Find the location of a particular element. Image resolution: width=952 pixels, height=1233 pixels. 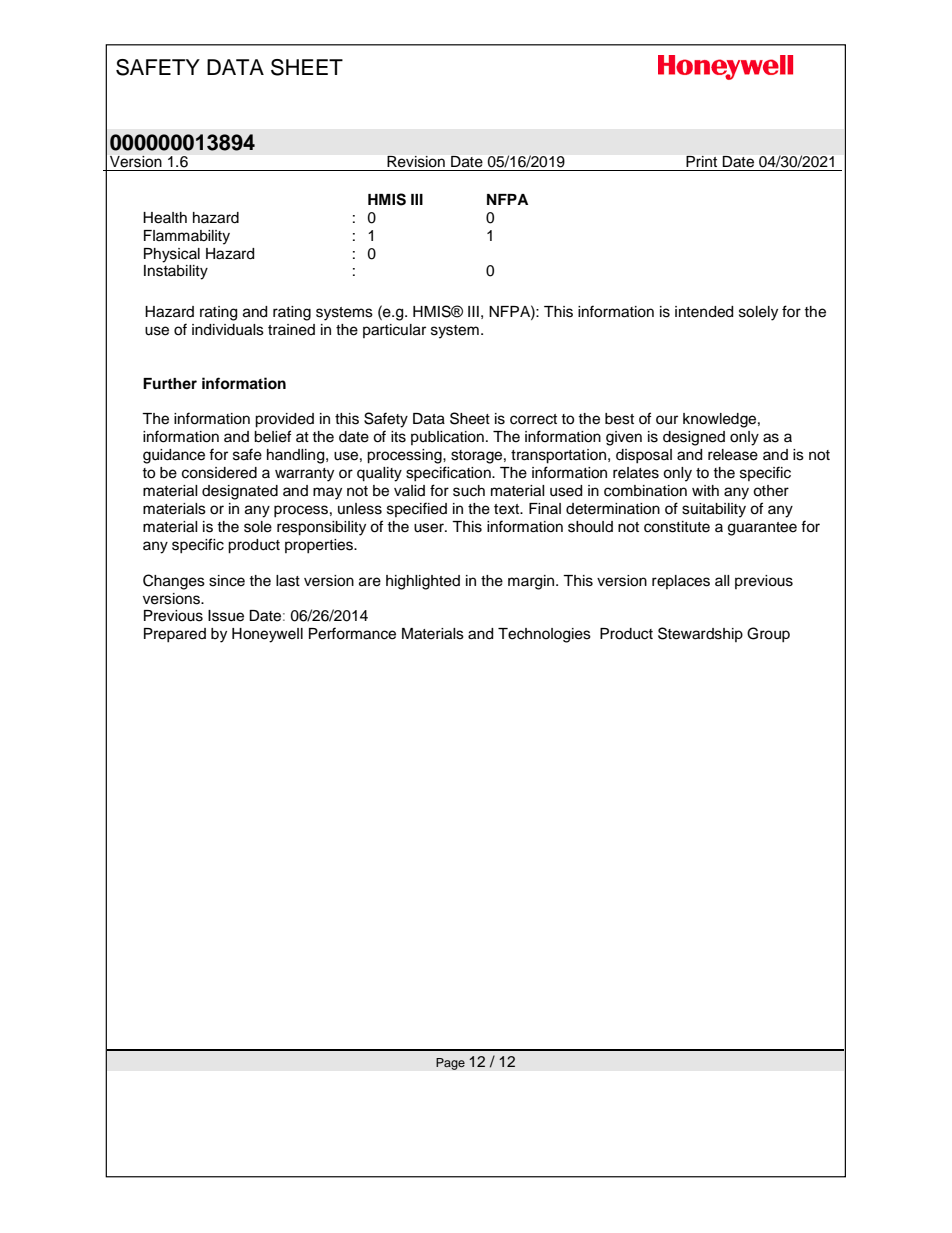

highlighted is located at coordinates (423, 582).
